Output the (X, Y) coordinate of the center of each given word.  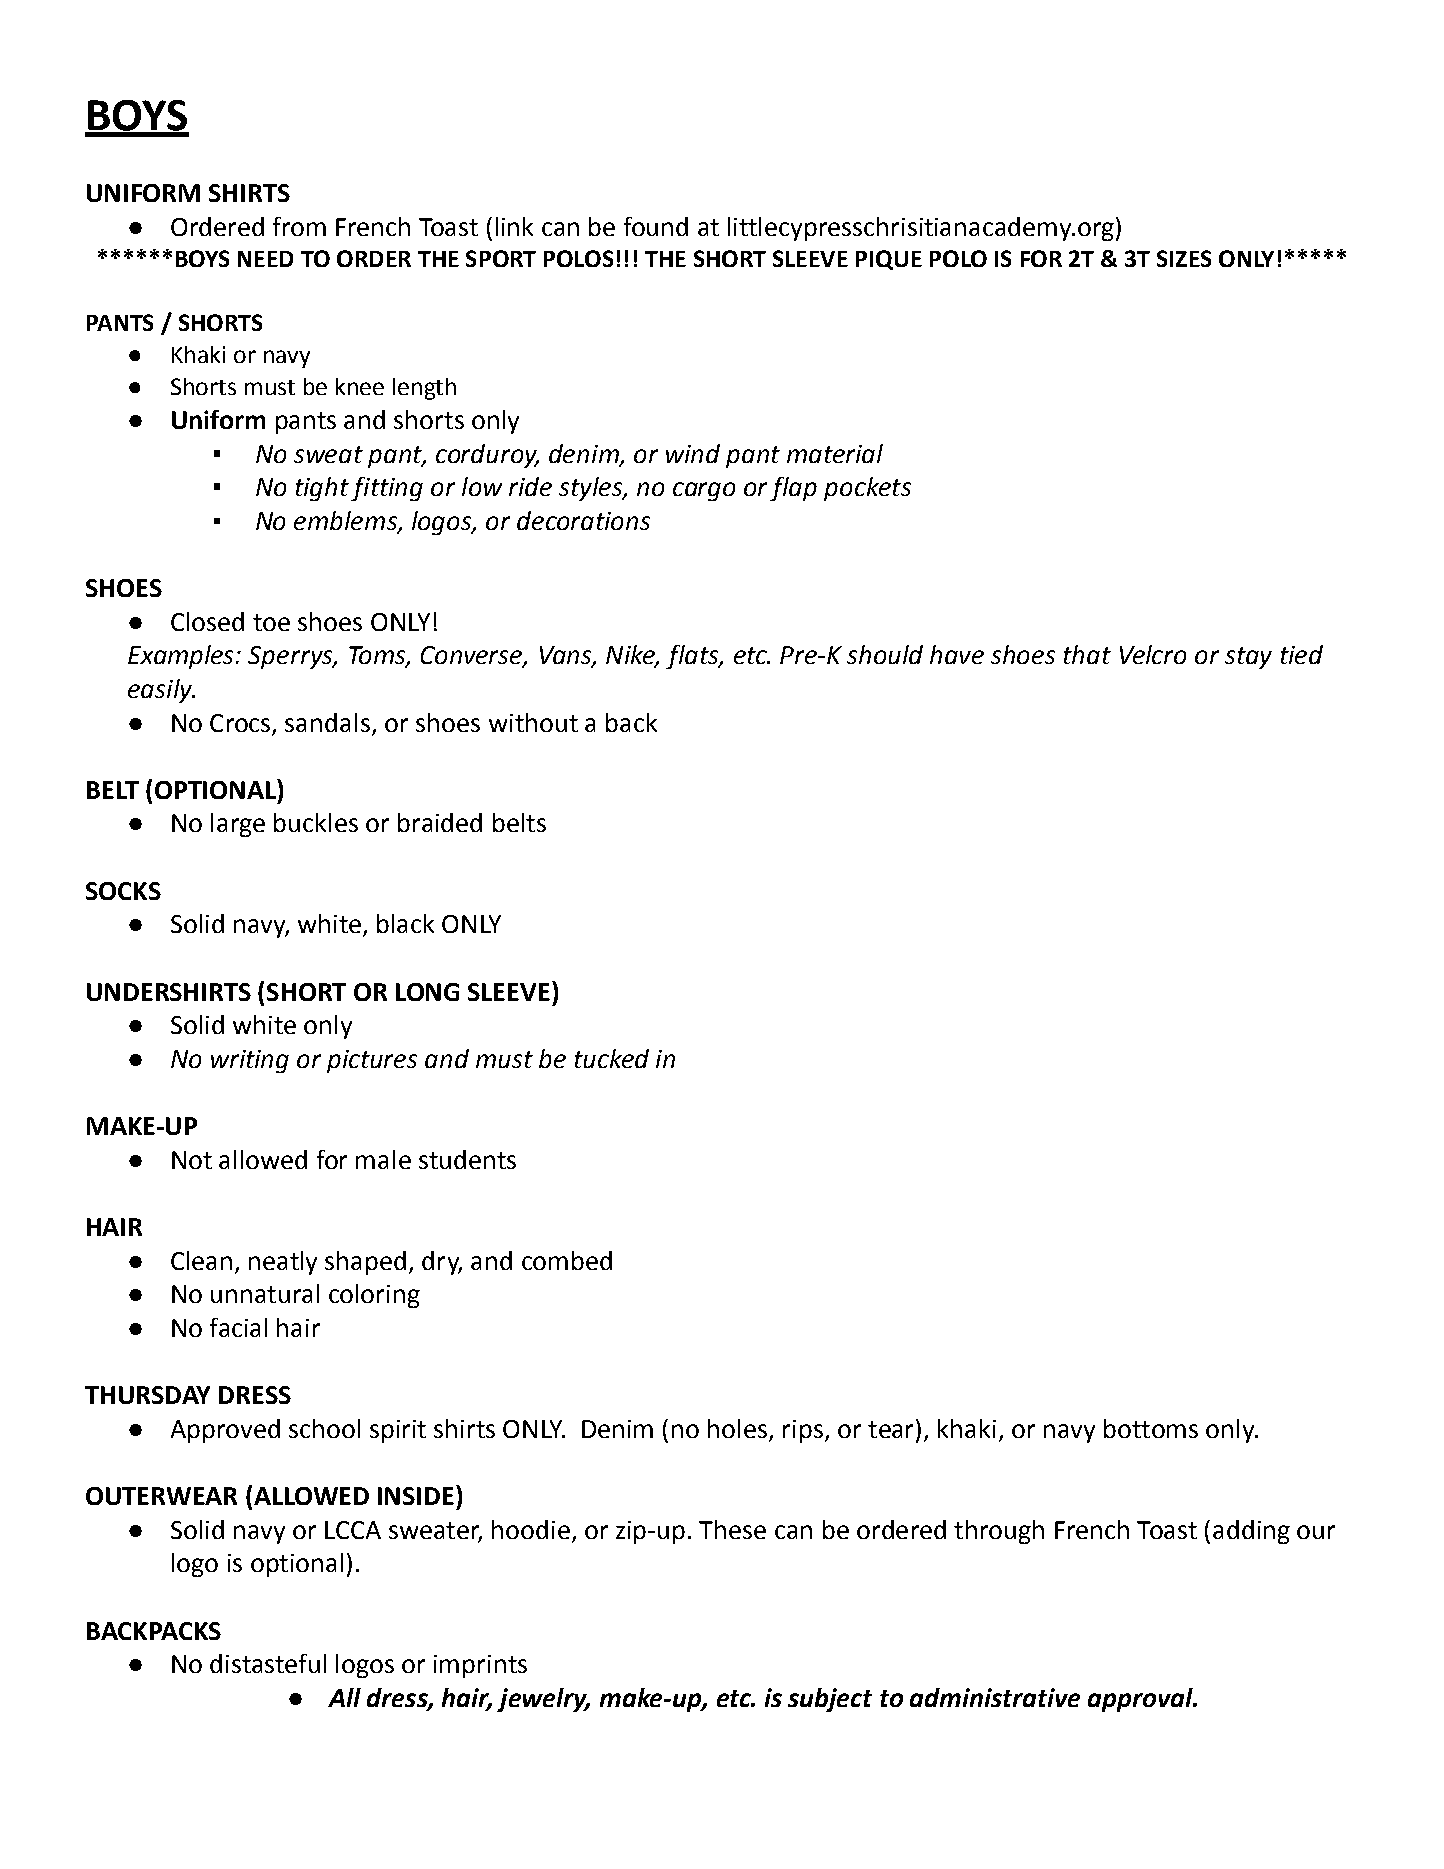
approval (1141, 1700)
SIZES (1184, 258)
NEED (265, 259)
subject (830, 1700)
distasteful (268, 1663)
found (656, 226)
